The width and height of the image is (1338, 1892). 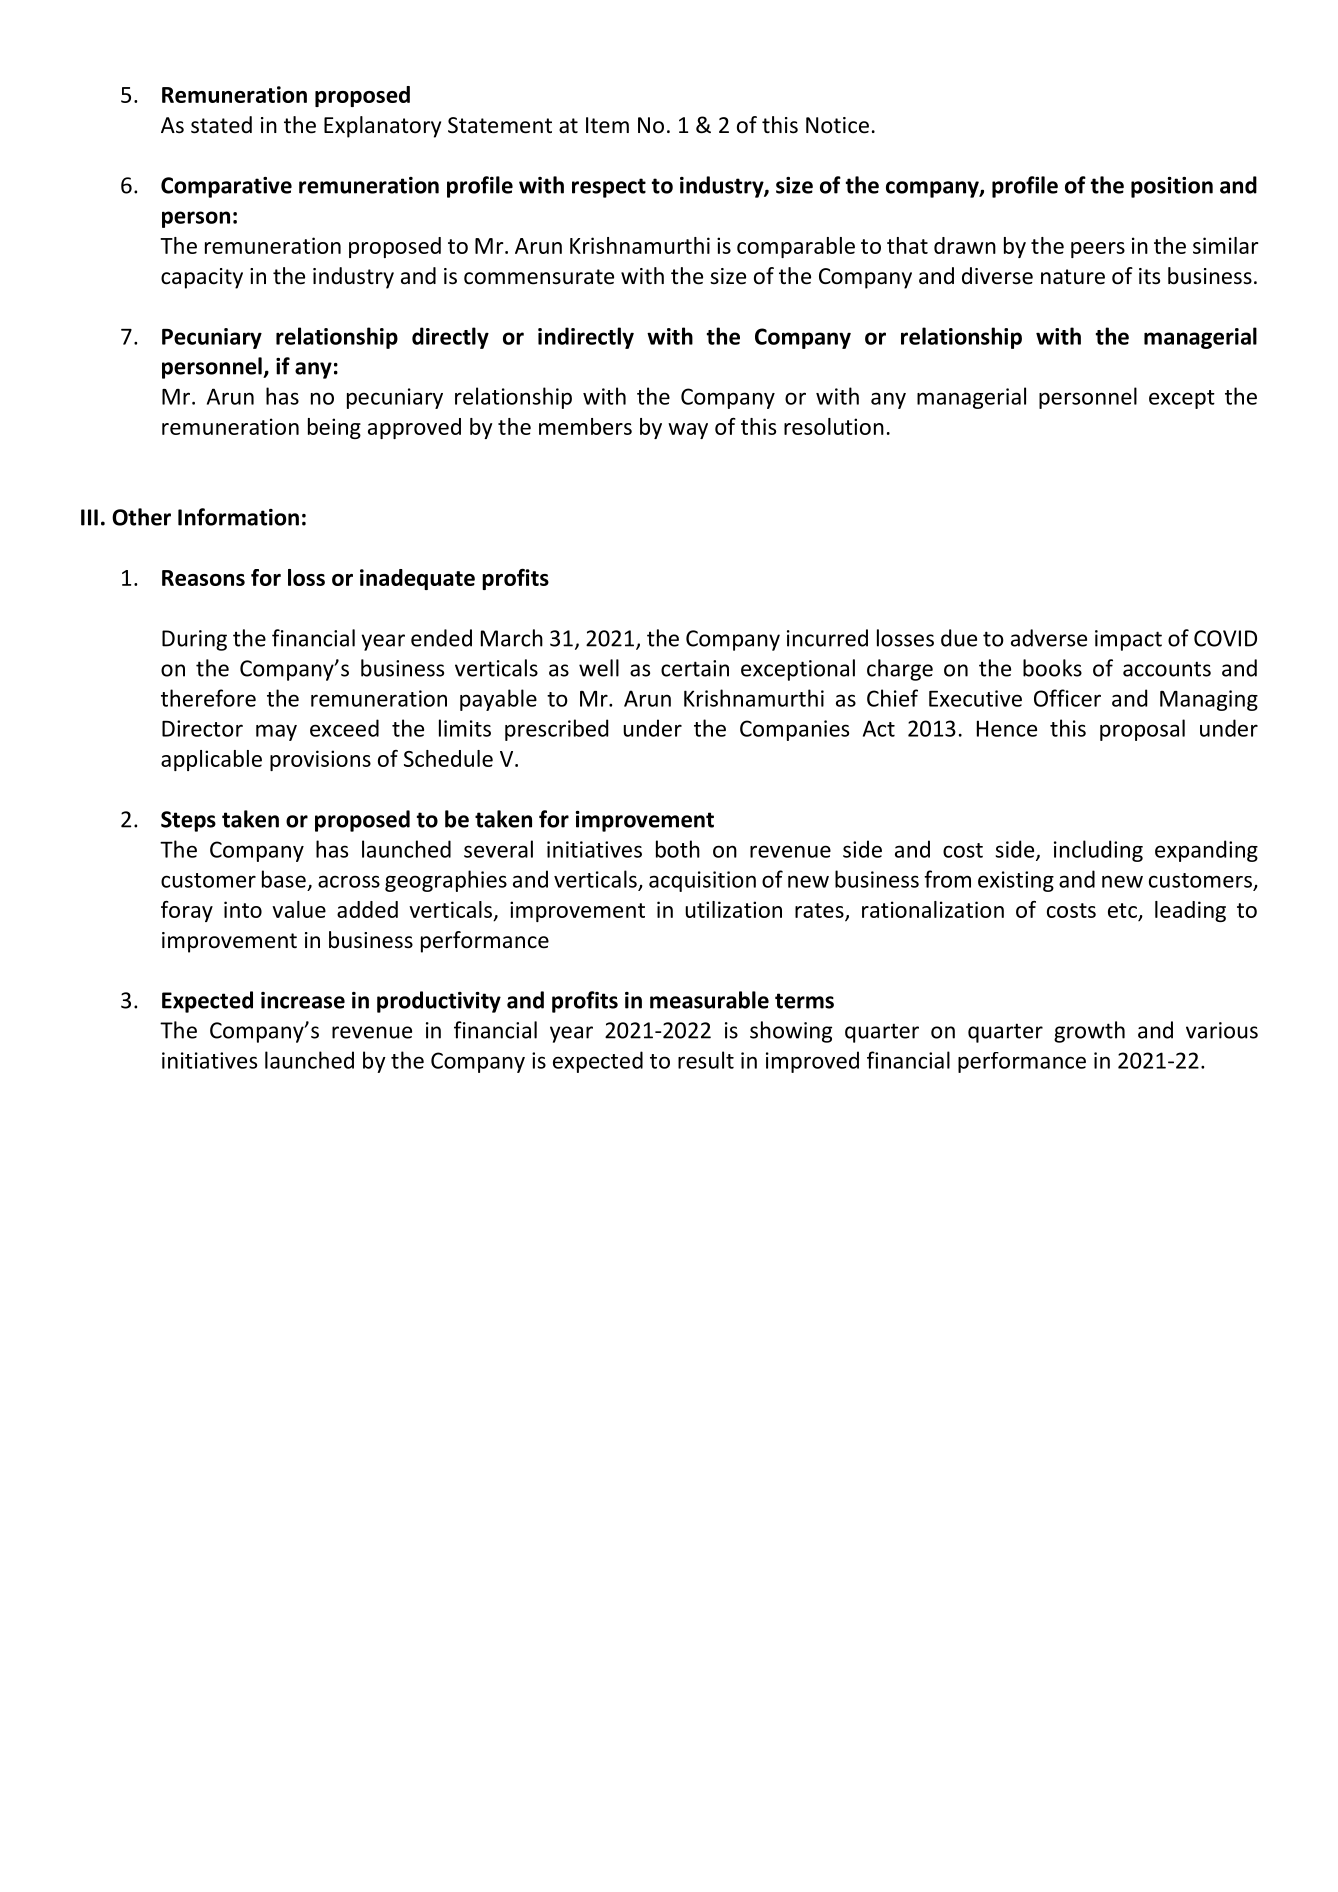 What do you see at coordinates (203, 578) in the image?
I see `Reasons` at bounding box center [203, 578].
